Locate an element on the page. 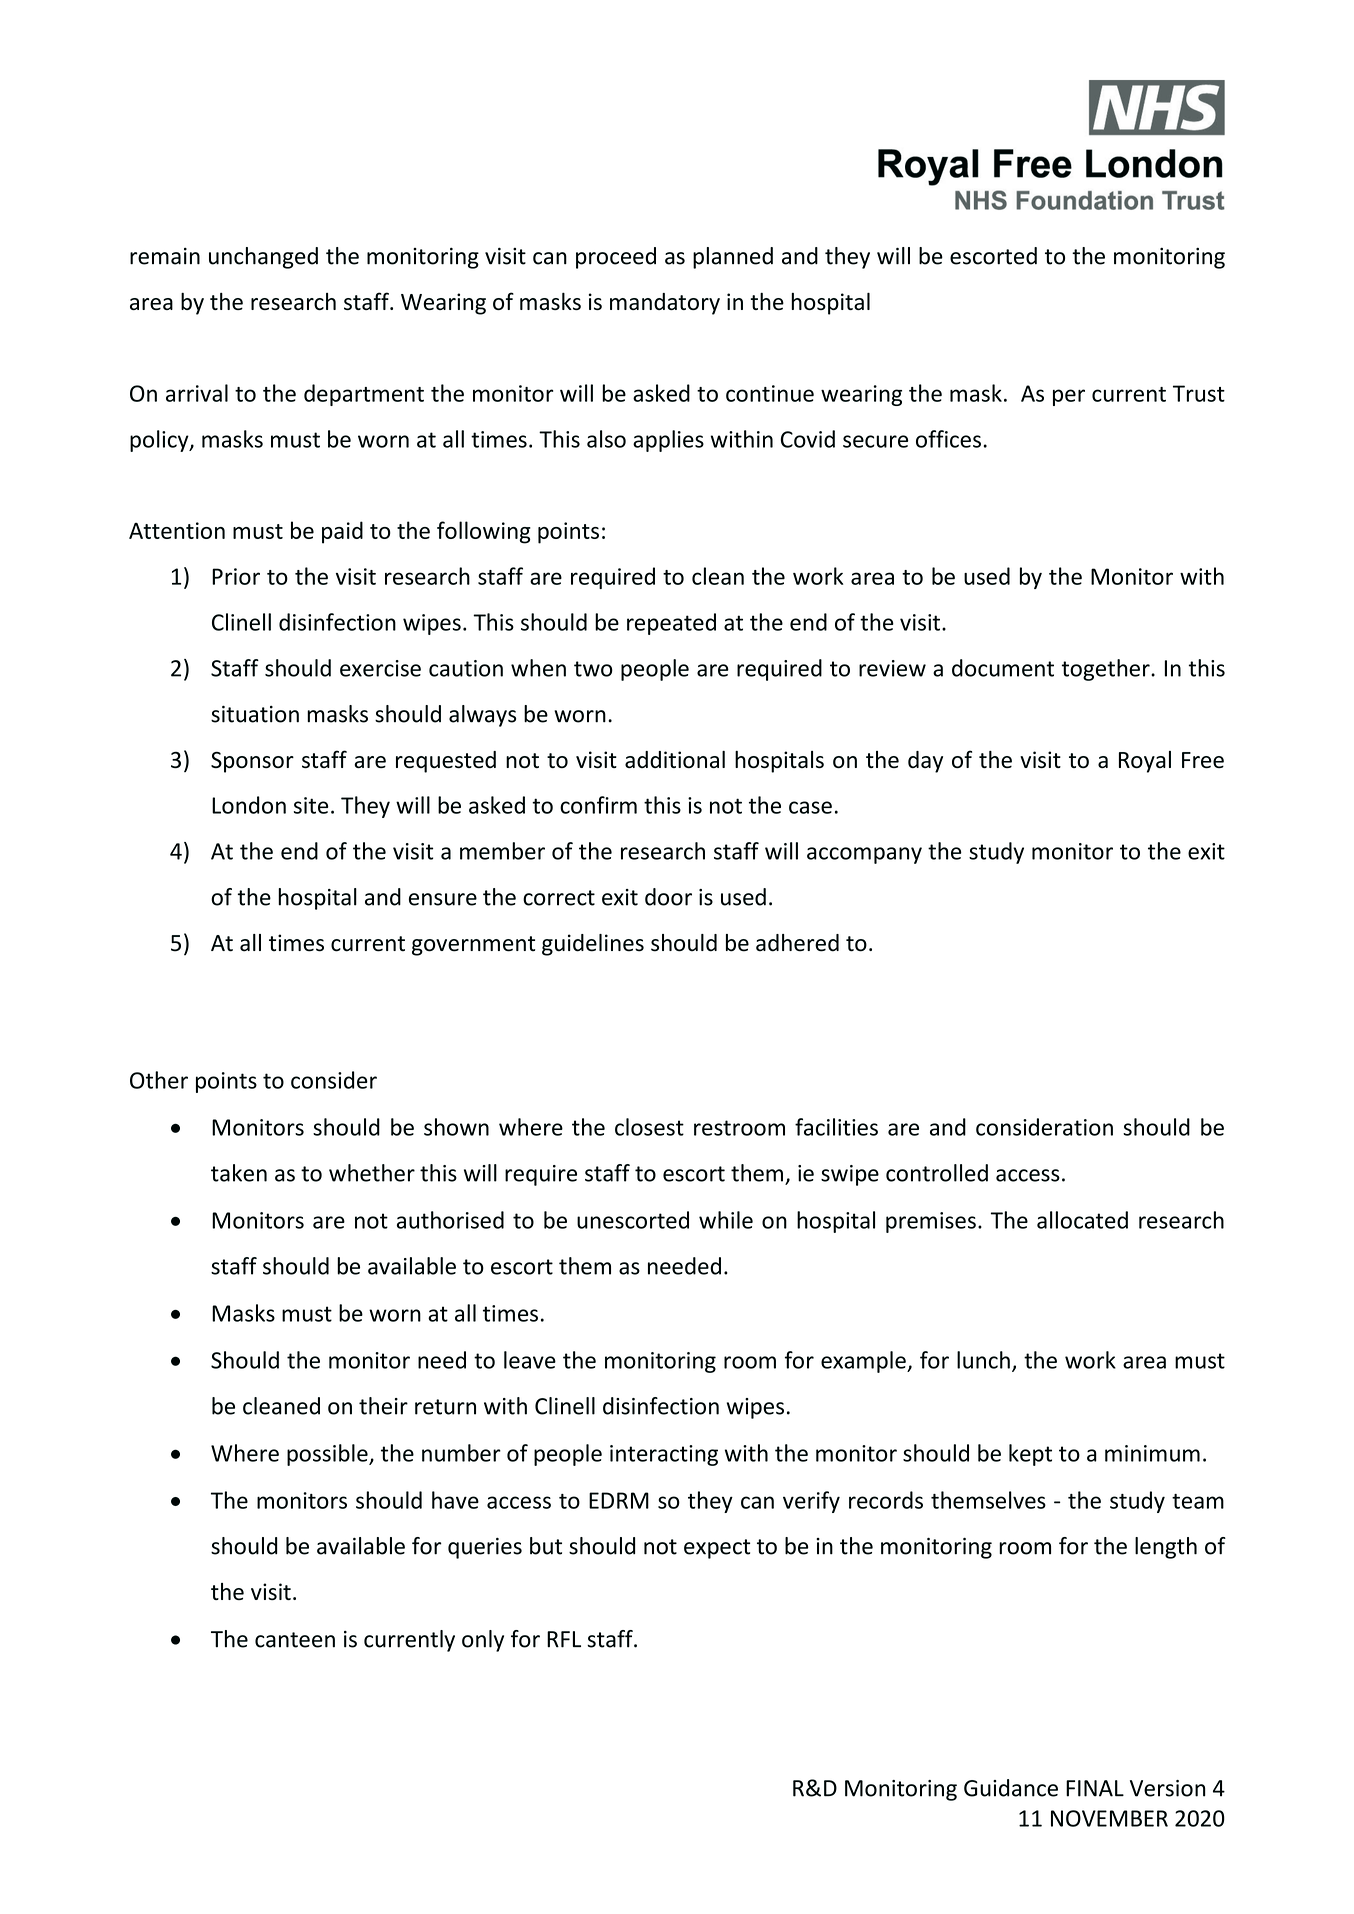 The image size is (1354, 1914). FINAL is located at coordinates (1095, 1788).
